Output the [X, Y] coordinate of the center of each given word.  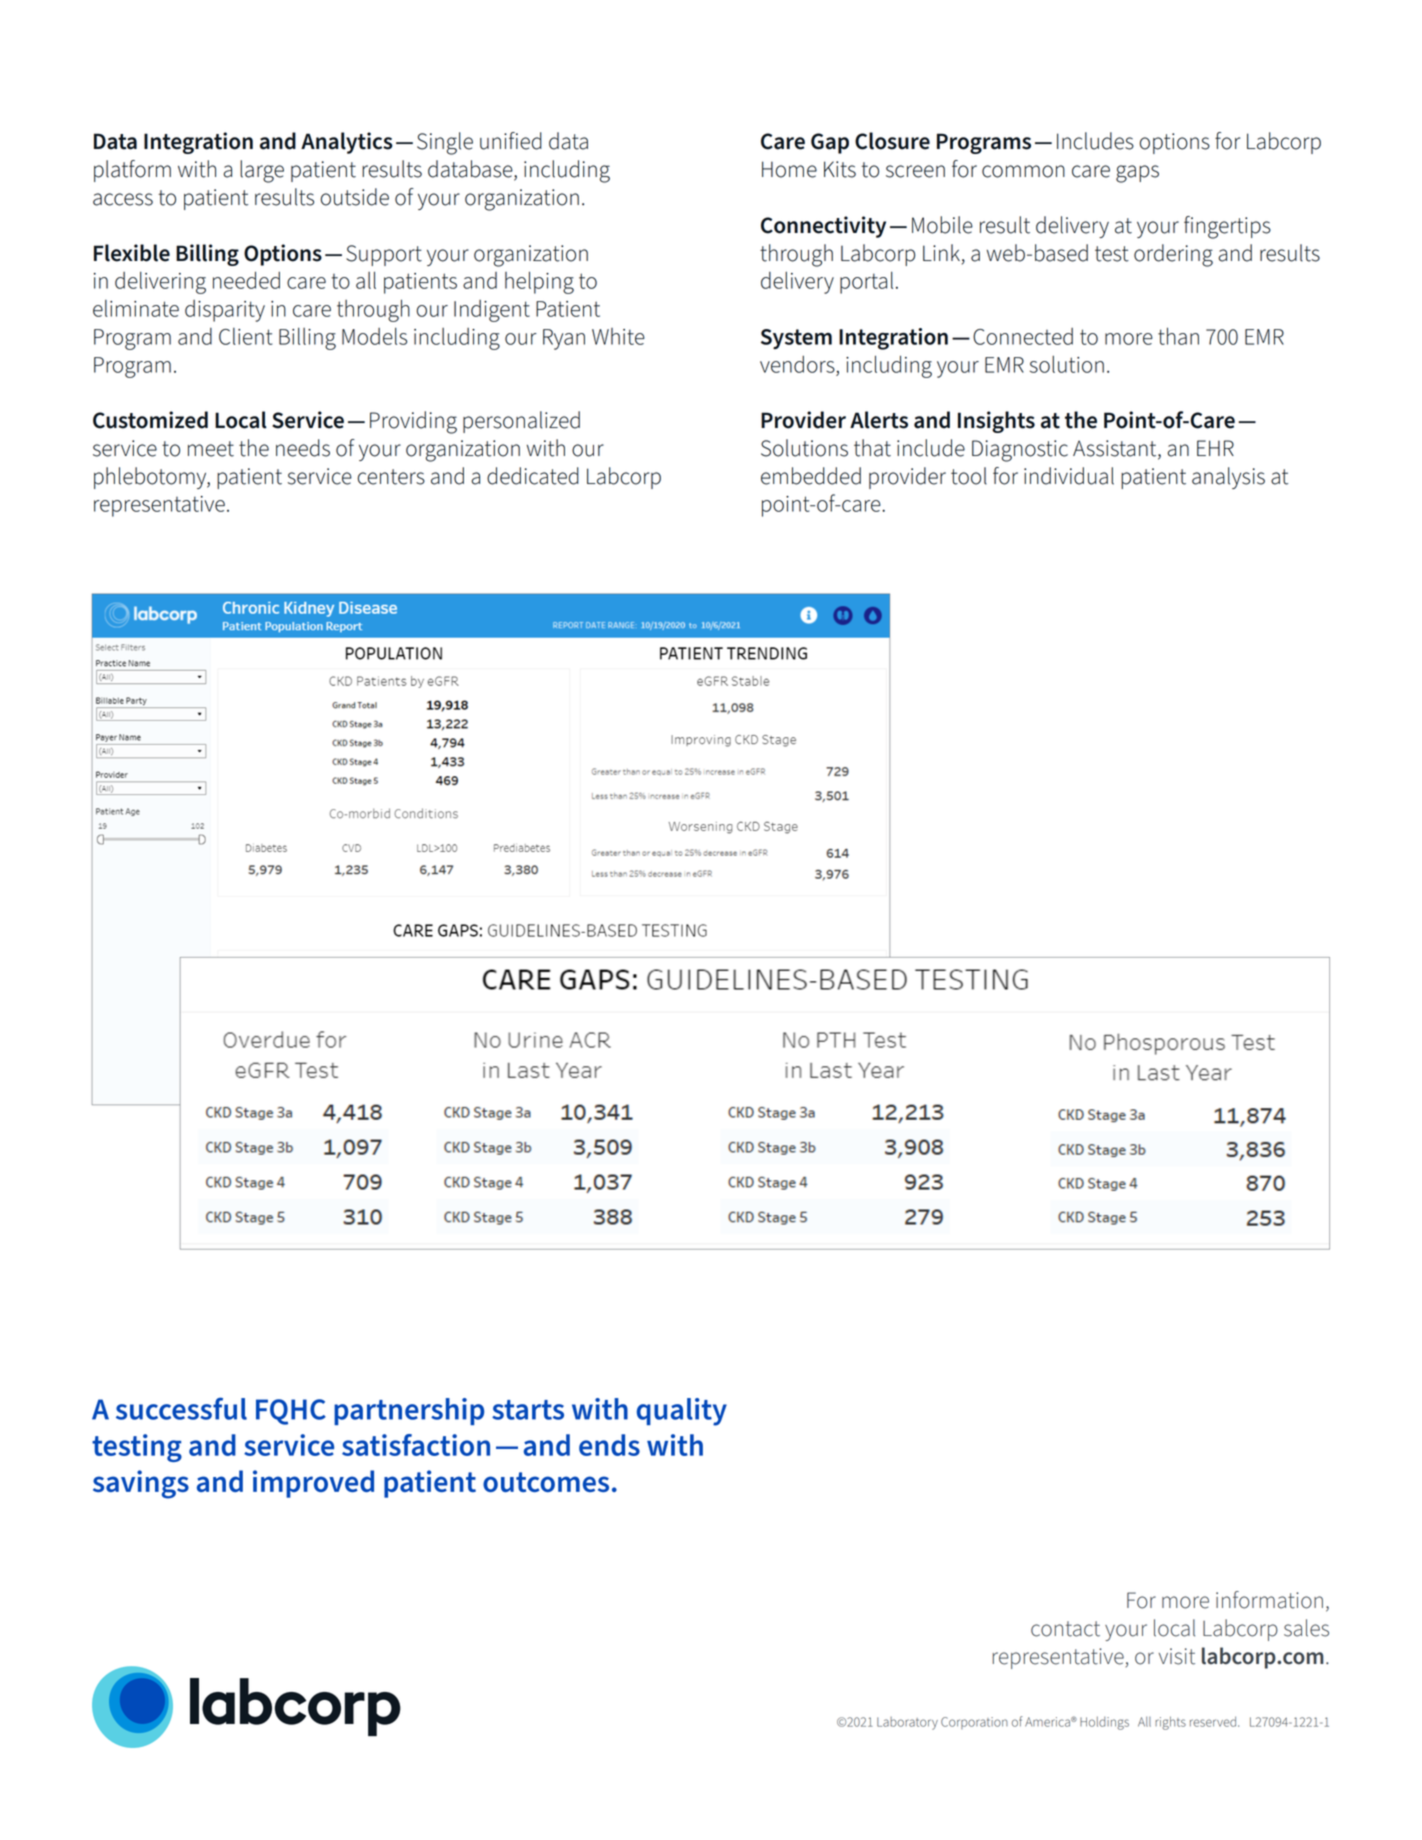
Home [789, 169]
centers [391, 477]
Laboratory [907, 1723]
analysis [1228, 478]
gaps [1137, 174]
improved [313, 1484]
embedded [811, 476]
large [262, 171]
